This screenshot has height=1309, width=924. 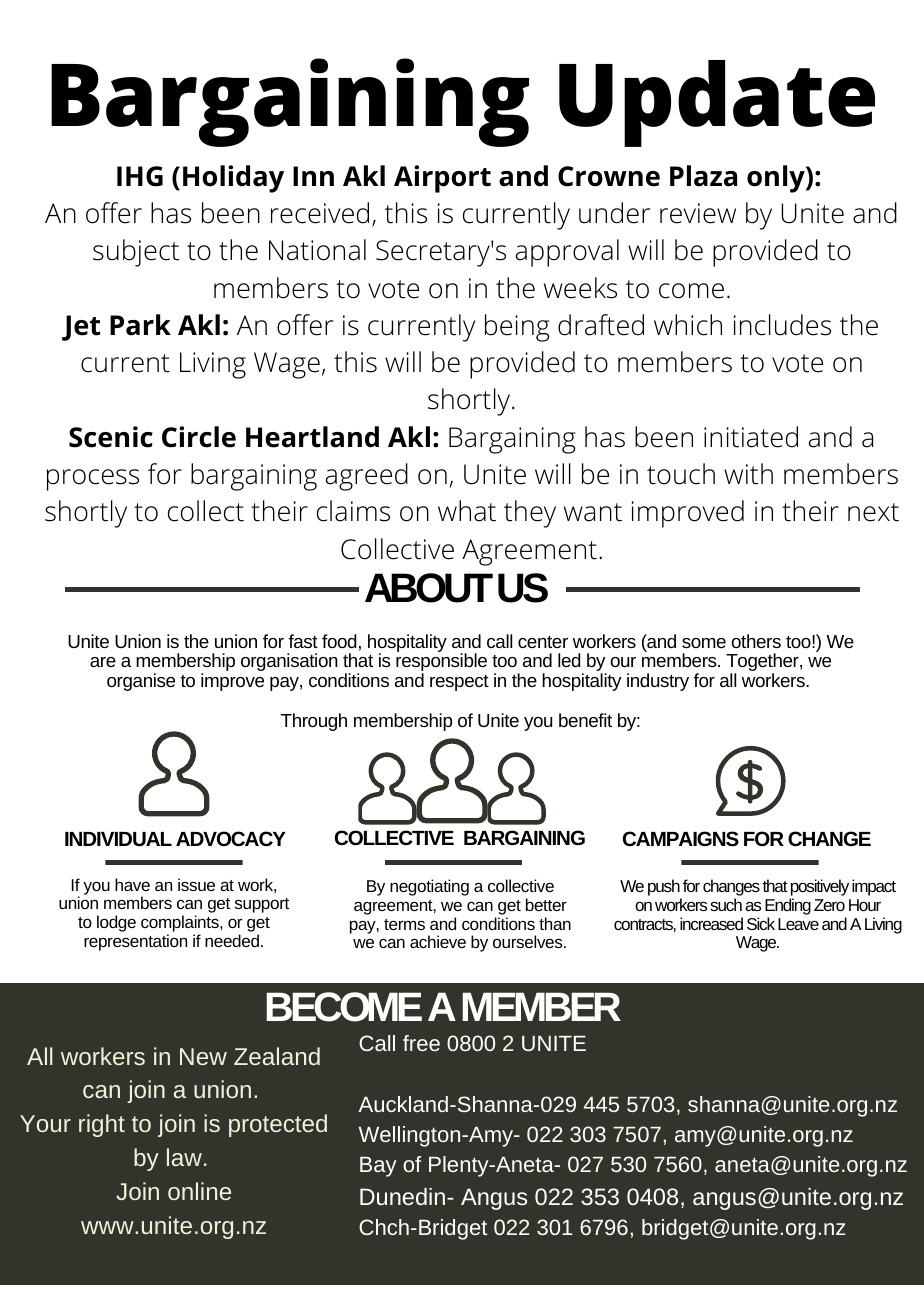 I want to click on Update, so click(x=717, y=103).
